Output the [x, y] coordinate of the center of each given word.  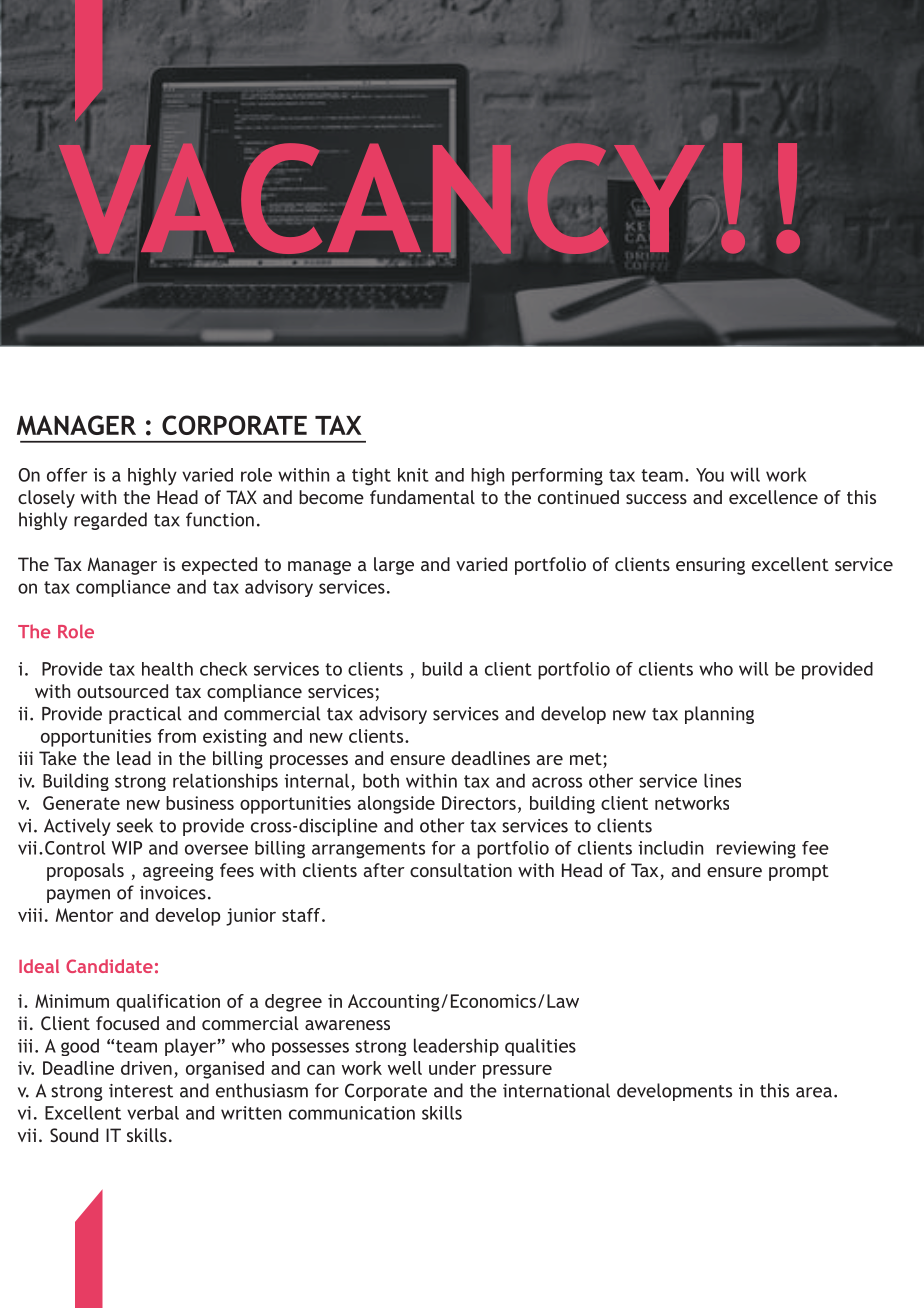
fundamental [422, 497]
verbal [153, 1113]
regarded [110, 521]
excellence [773, 497]
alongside [396, 805]
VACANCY [382, 198]
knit [413, 475]
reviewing [756, 850]
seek [135, 825]
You [710, 475]
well [405, 1068]
